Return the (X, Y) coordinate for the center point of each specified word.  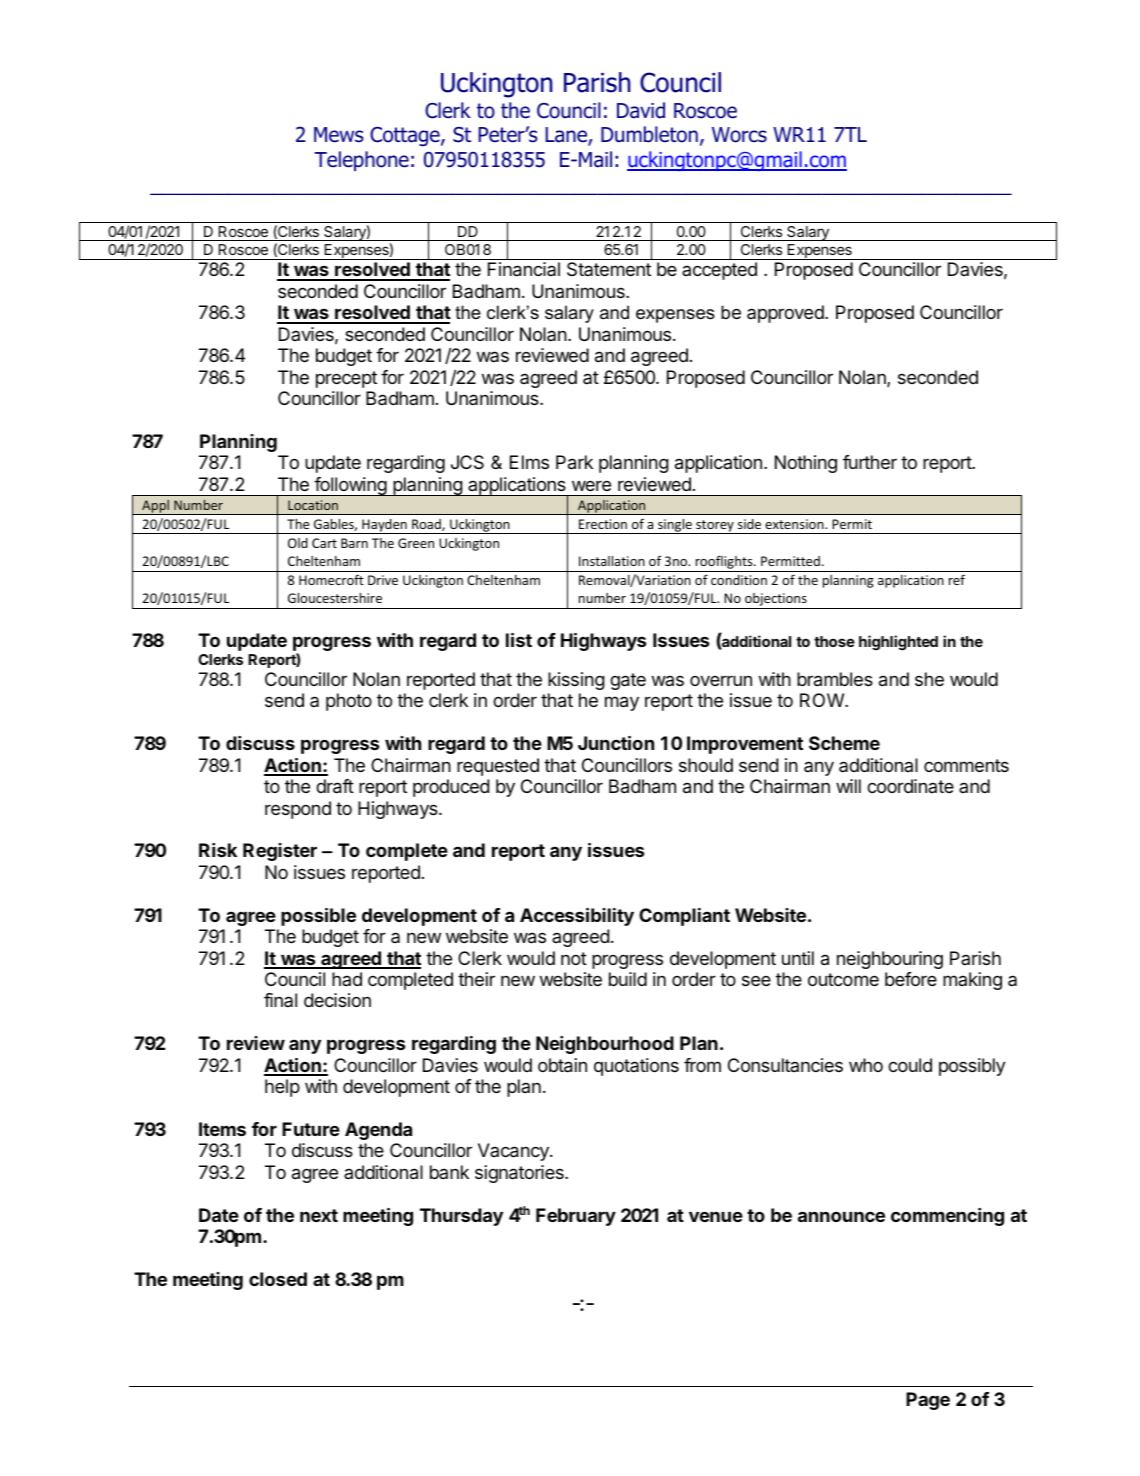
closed (278, 1279)
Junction (616, 743)
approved (786, 314)
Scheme (844, 743)
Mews (339, 135)
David (641, 110)
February (576, 1217)
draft (335, 786)
